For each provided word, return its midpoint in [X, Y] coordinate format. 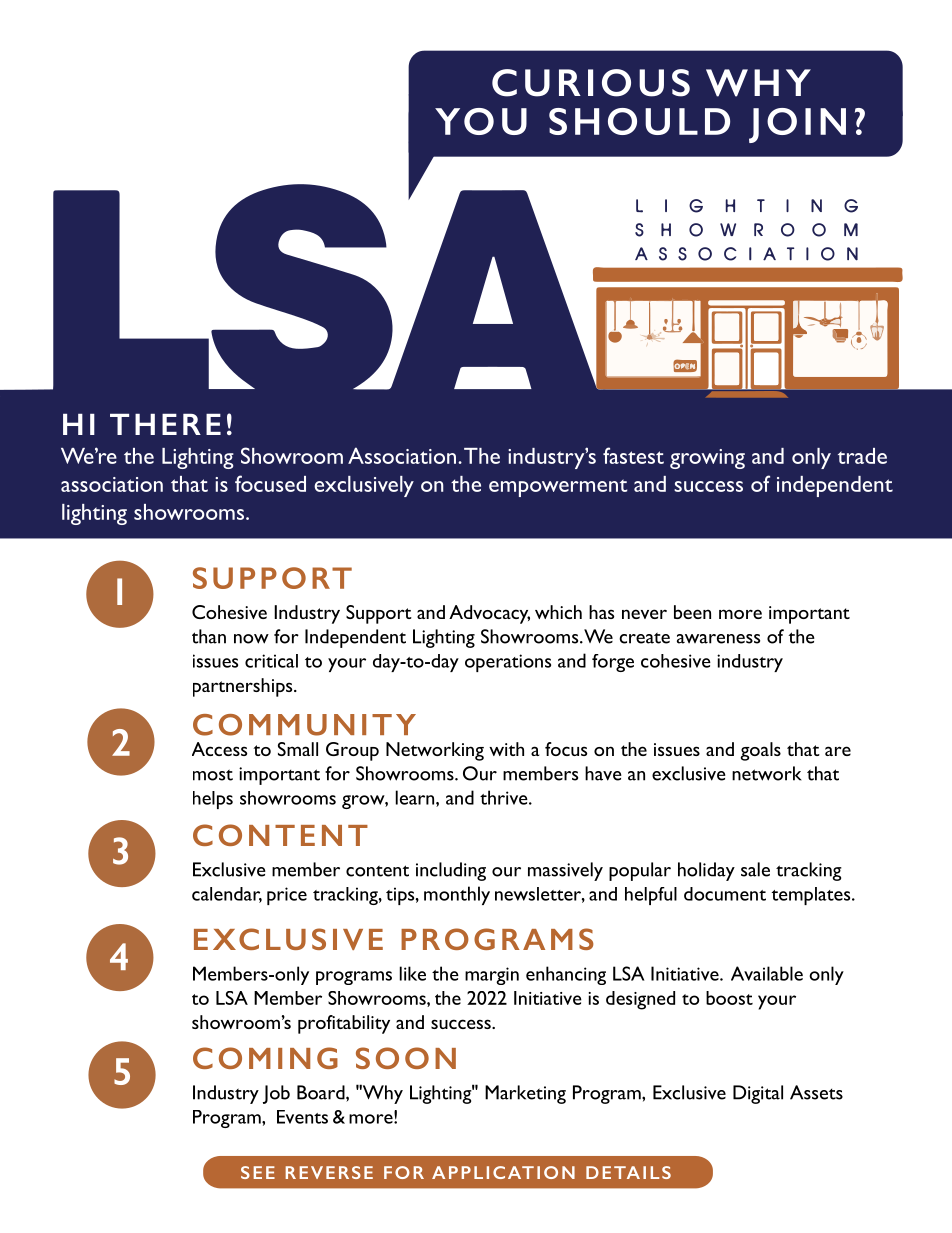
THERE [165, 424]
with [506, 749]
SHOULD [639, 121]
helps [213, 800]
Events [302, 1117]
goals [760, 751]
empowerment [558, 488]
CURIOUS [591, 83]
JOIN [797, 125]
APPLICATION [503, 1172]
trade [862, 456]
